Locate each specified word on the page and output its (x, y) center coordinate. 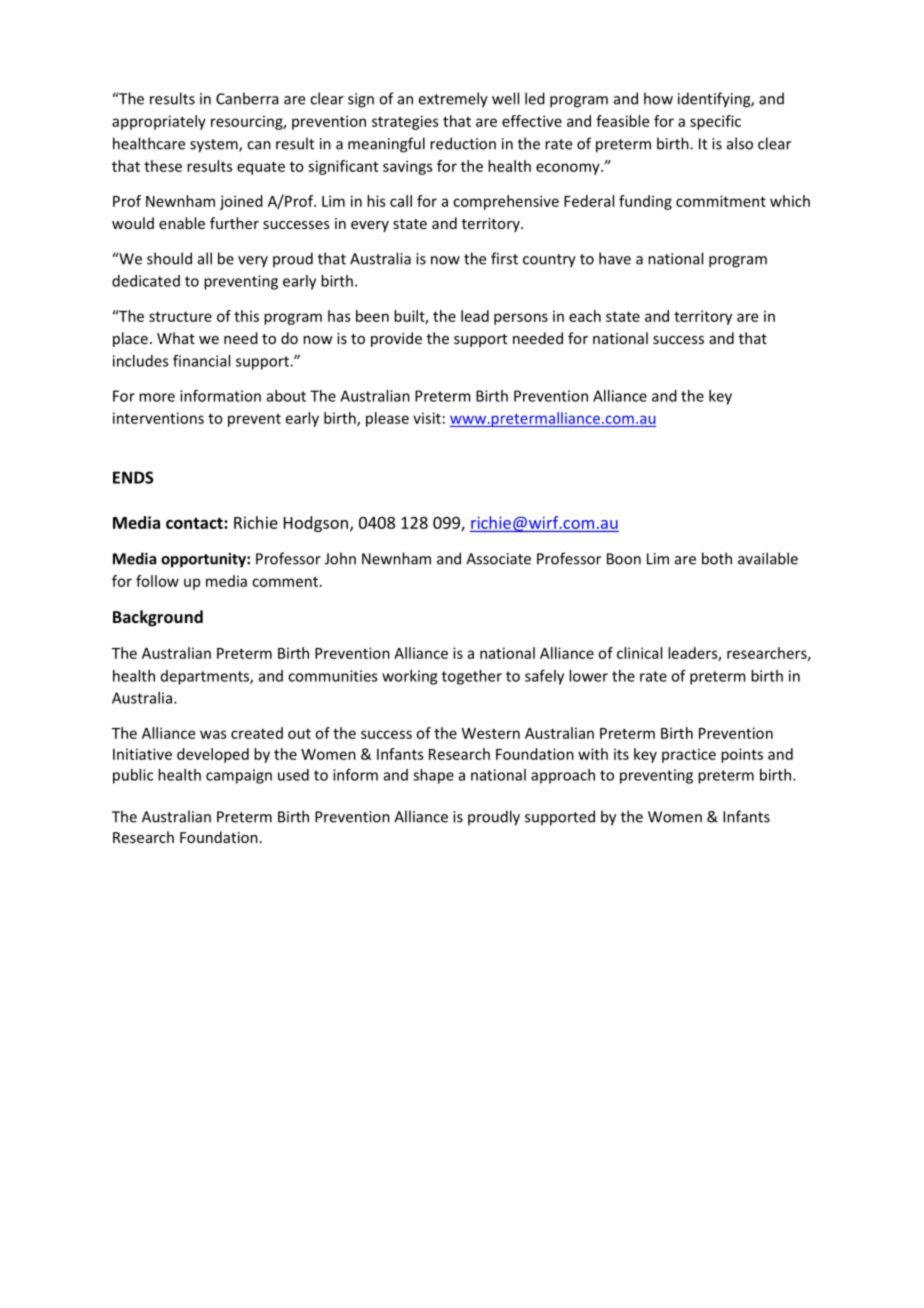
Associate (498, 559)
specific (715, 122)
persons (521, 319)
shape (433, 776)
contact (195, 523)
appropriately (159, 122)
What (176, 338)
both (717, 558)
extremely (453, 100)
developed (213, 755)
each (585, 316)
